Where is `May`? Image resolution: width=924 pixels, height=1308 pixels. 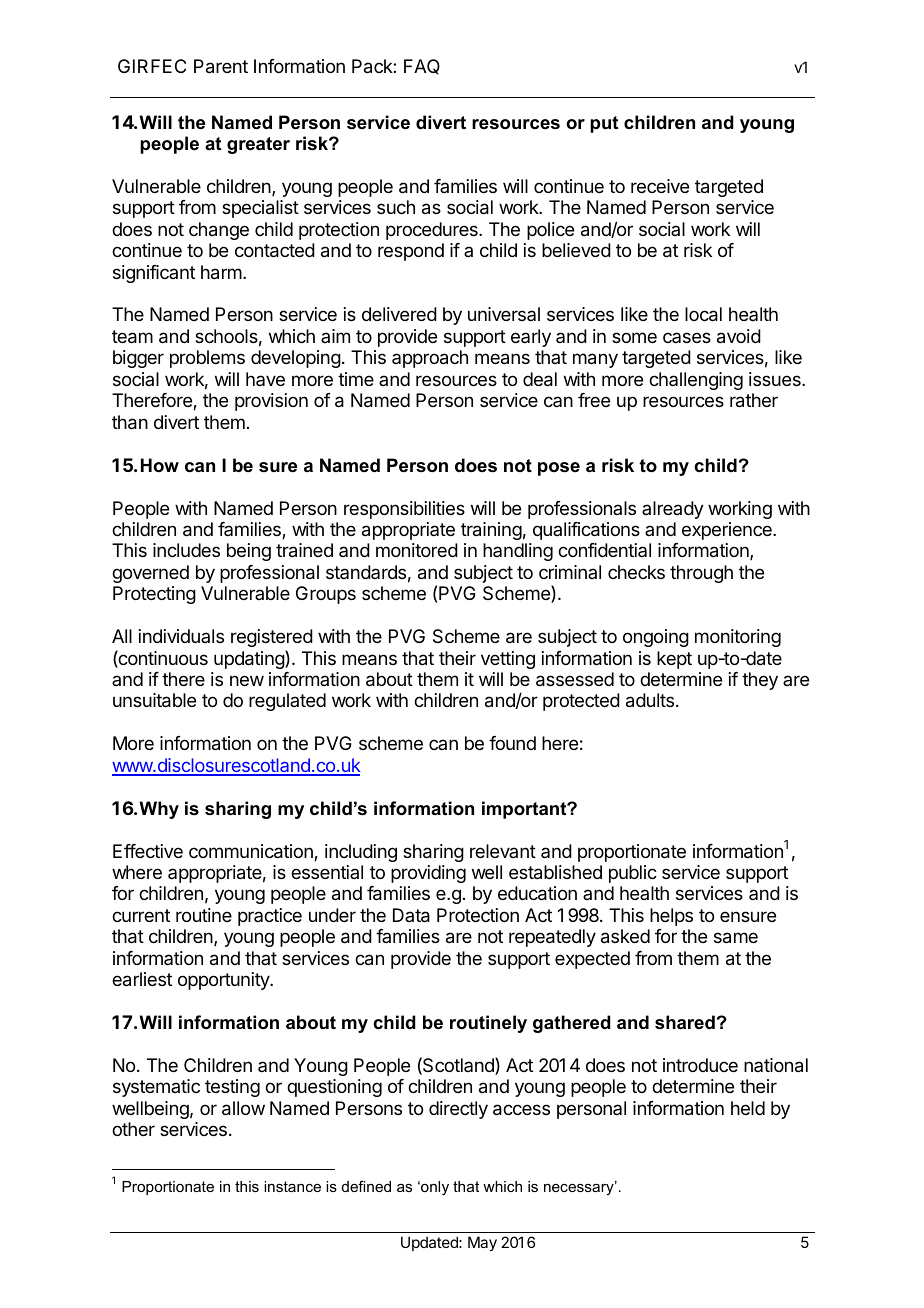 May is located at coordinates (482, 1243).
